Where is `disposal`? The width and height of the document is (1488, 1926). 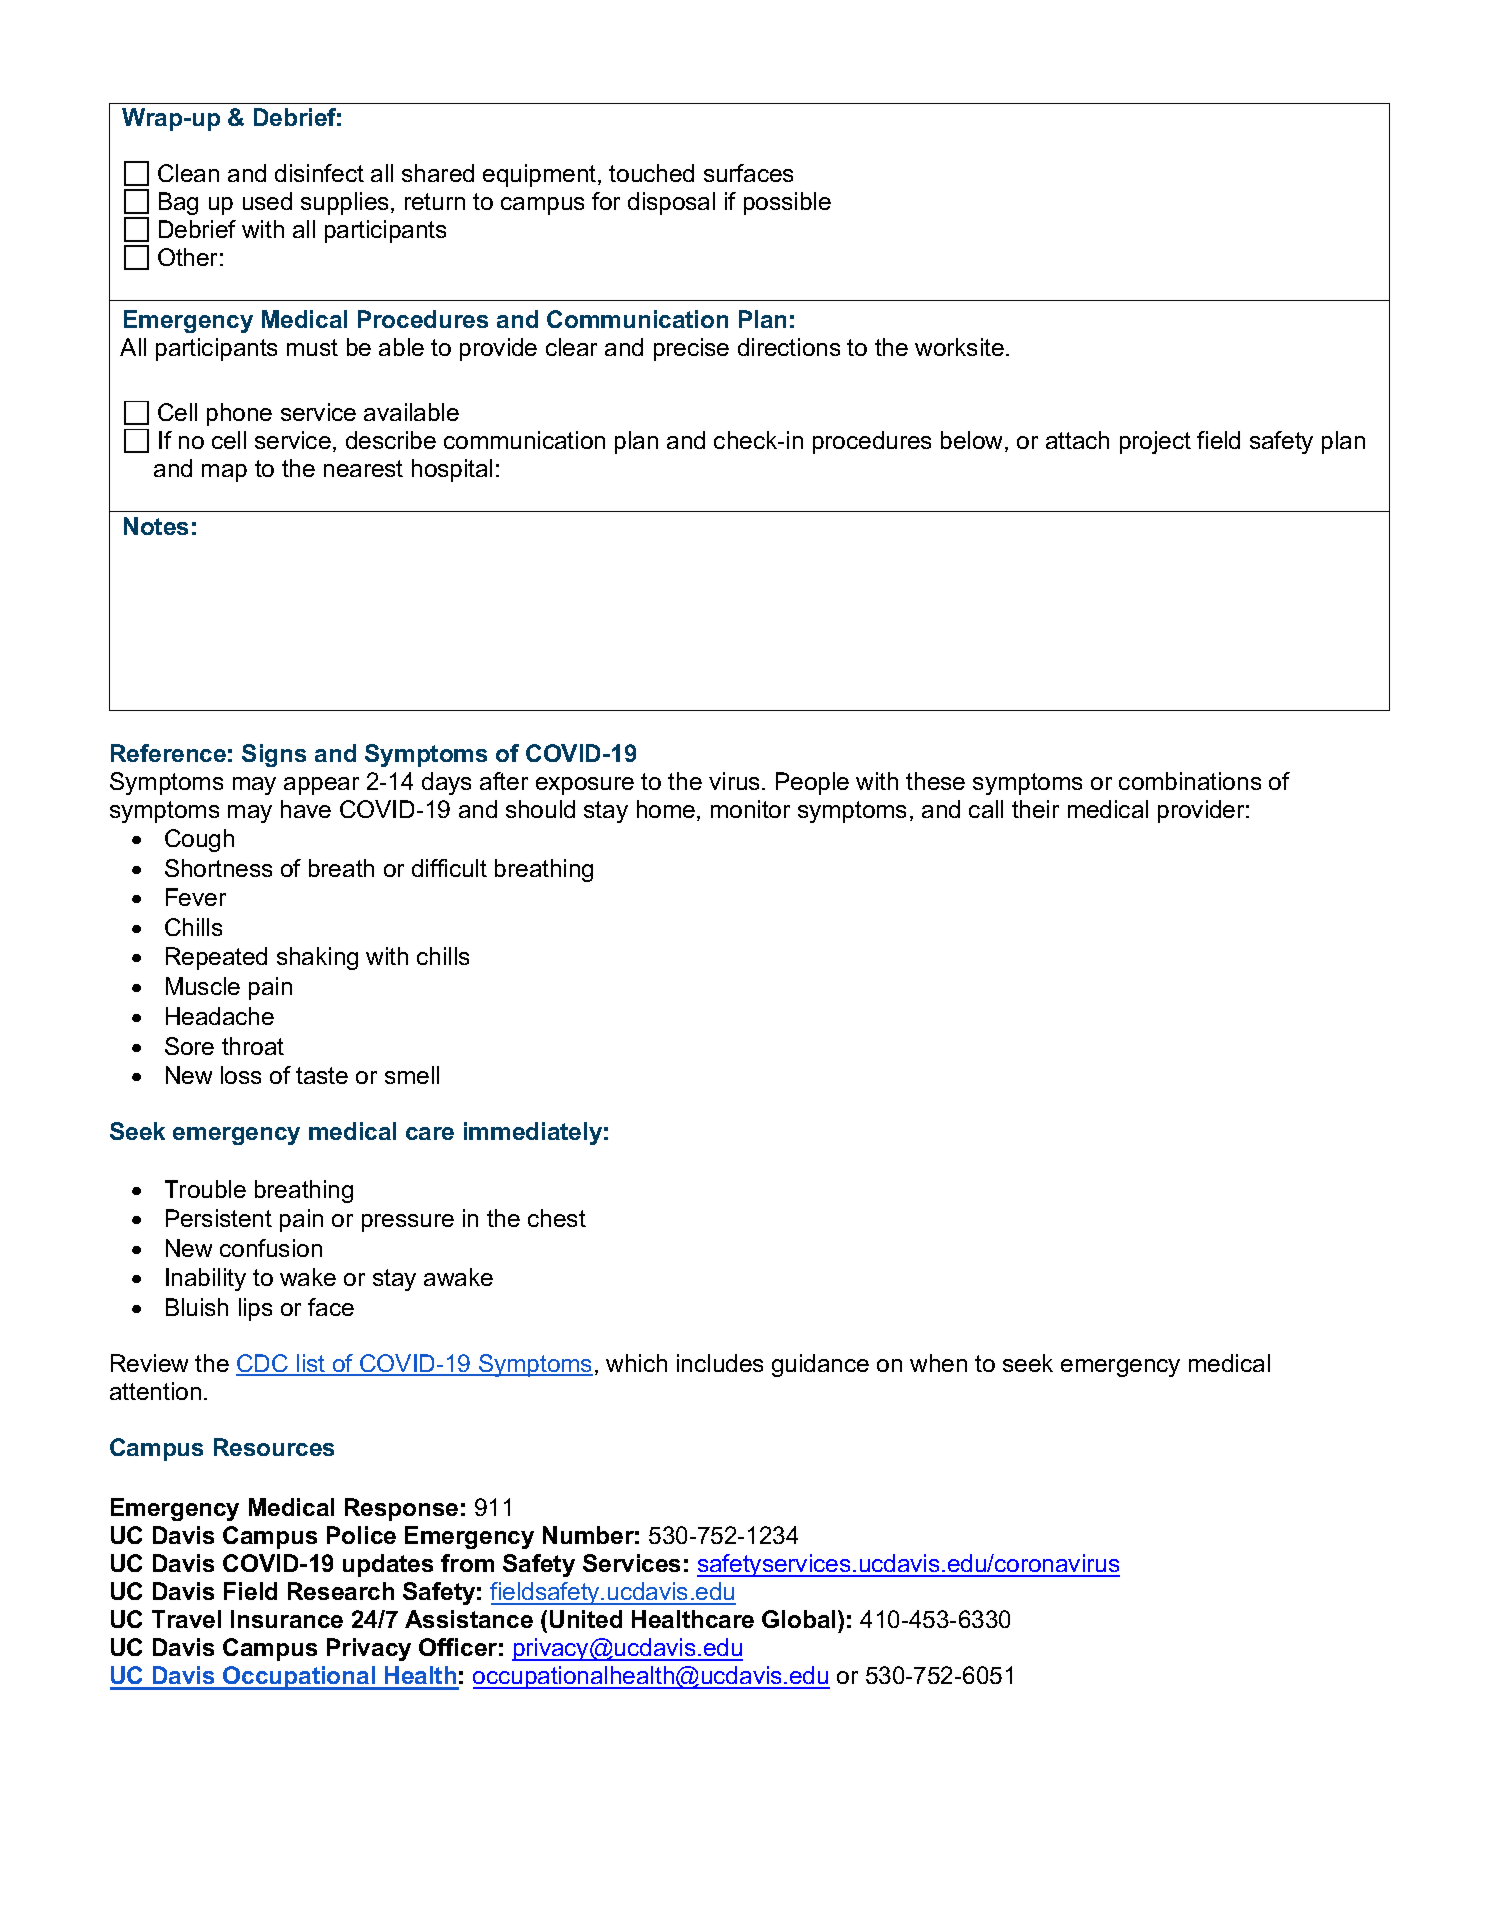 disposal is located at coordinates (671, 203).
